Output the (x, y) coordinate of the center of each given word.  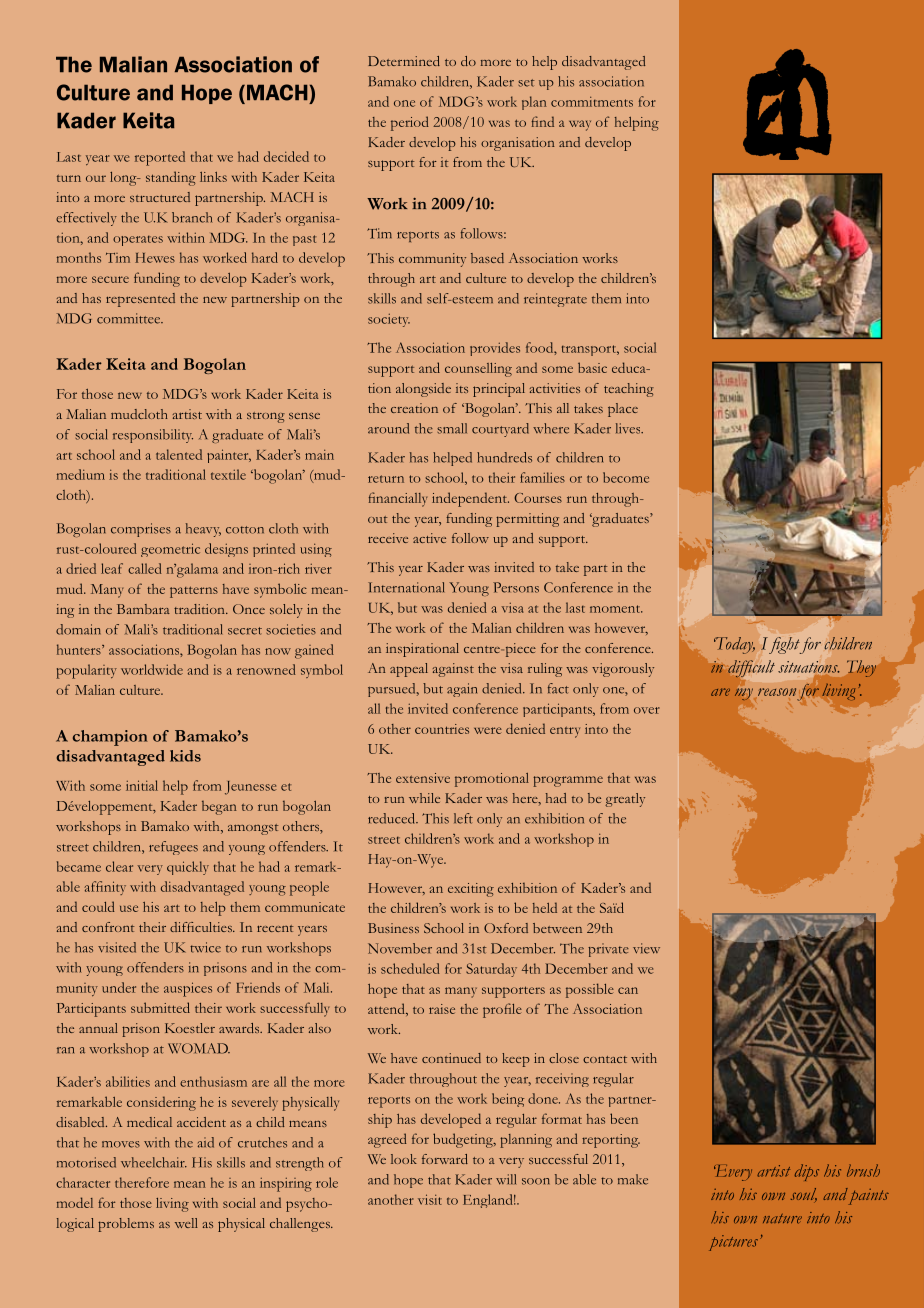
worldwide (152, 669)
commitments (592, 102)
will (506, 1179)
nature (782, 1219)
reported (160, 158)
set (526, 83)
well (186, 1223)
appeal (409, 670)
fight (785, 645)
